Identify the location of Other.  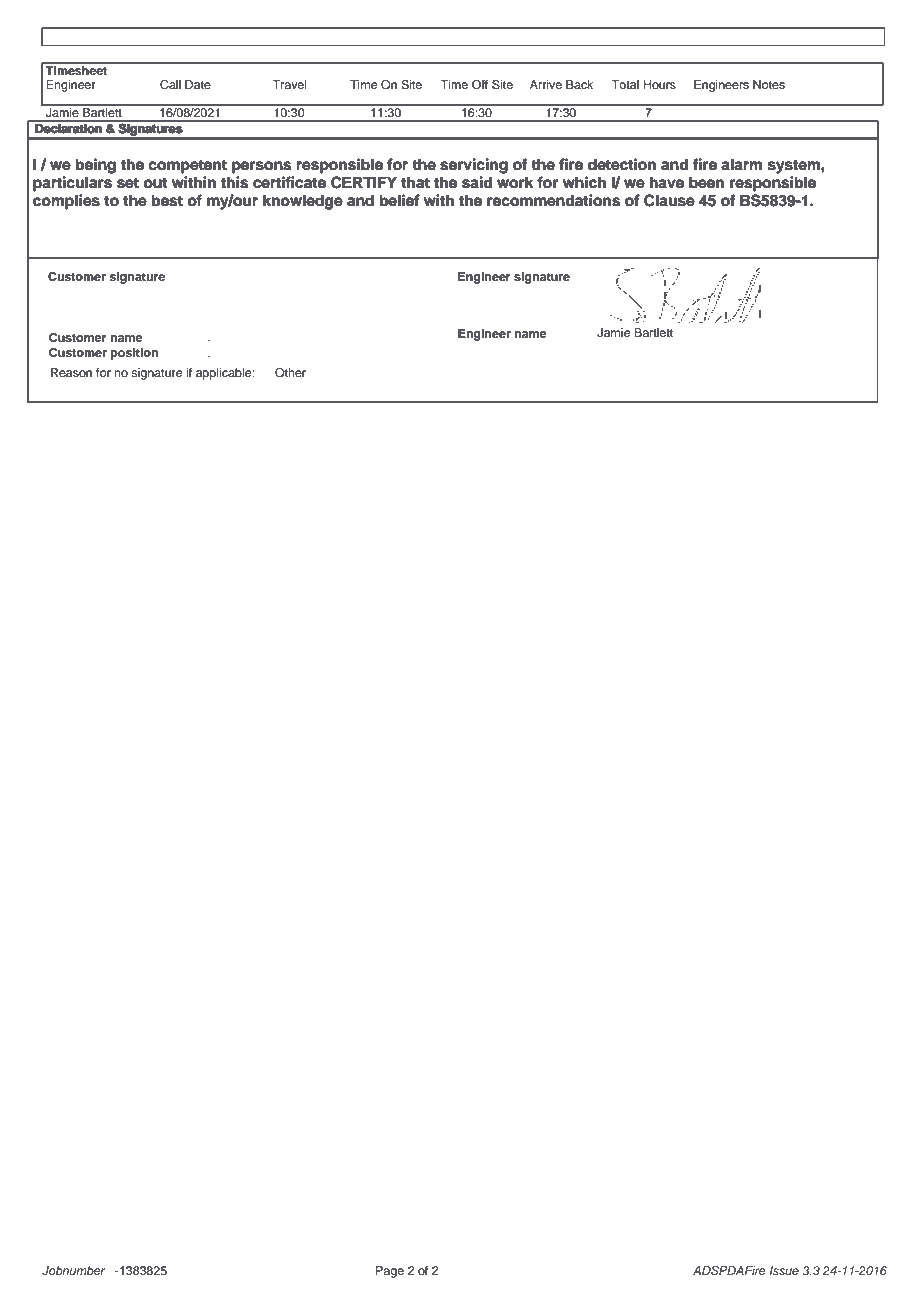
(290, 373).
